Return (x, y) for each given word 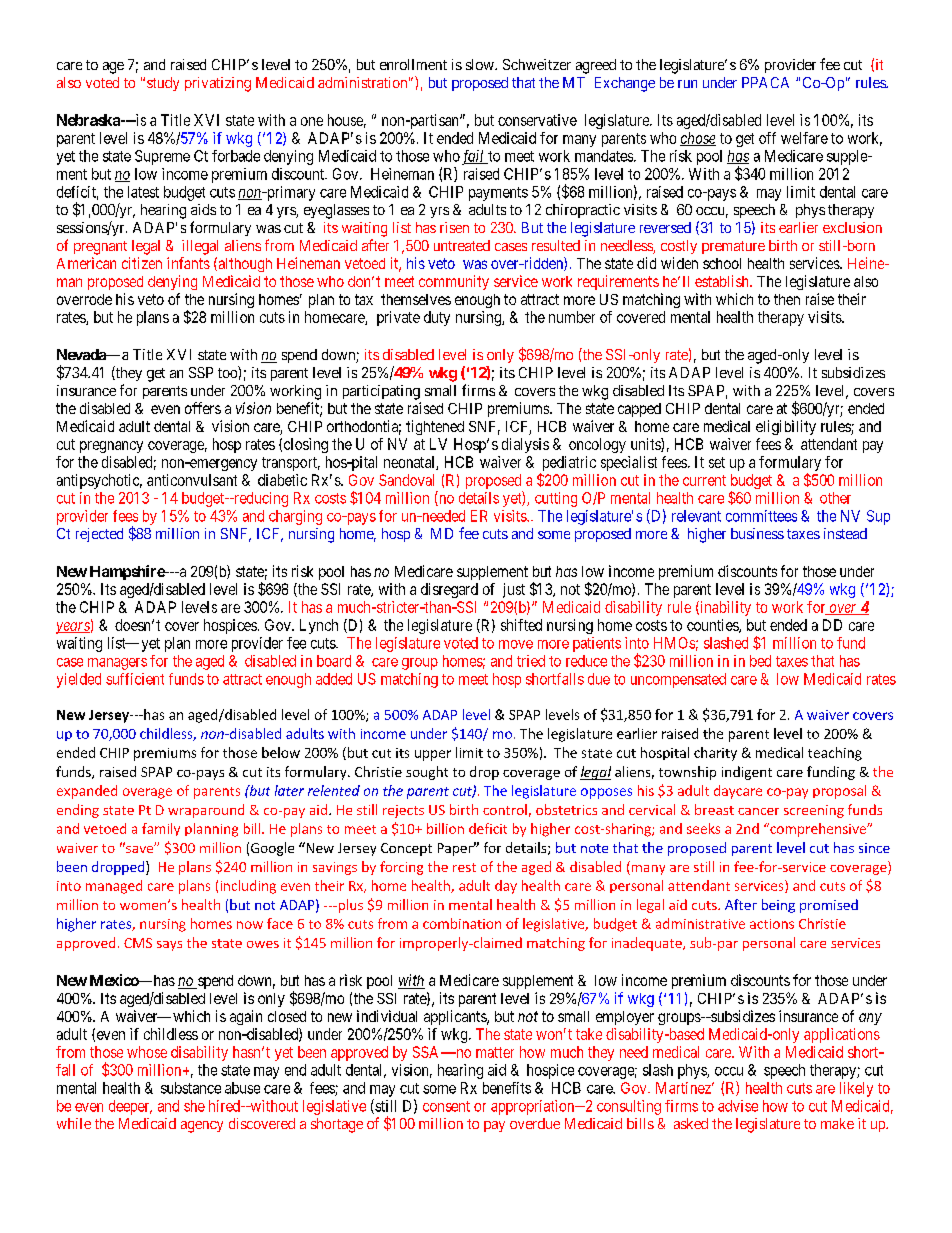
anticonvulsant (192, 480)
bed (760, 661)
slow (481, 64)
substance (191, 1088)
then (787, 299)
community (454, 282)
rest (464, 867)
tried (531, 661)
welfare (804, 138)
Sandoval (406, 480)
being (778, 906)
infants (188, 263)
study (163, 84)
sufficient (135, 679)
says (169, 946)
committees (761, 516)
